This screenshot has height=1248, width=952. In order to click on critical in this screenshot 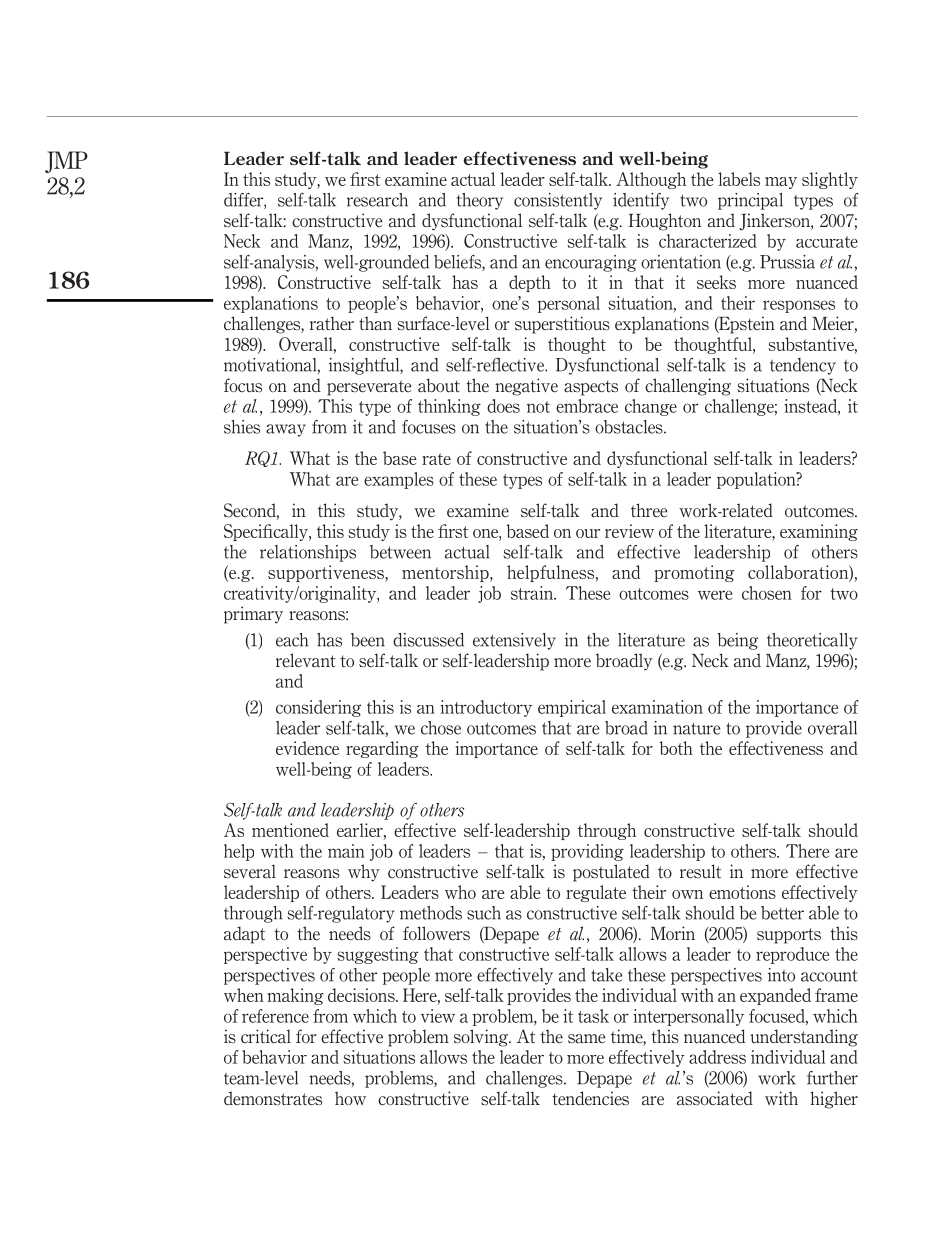, I will do `click(266, 1036)`.
